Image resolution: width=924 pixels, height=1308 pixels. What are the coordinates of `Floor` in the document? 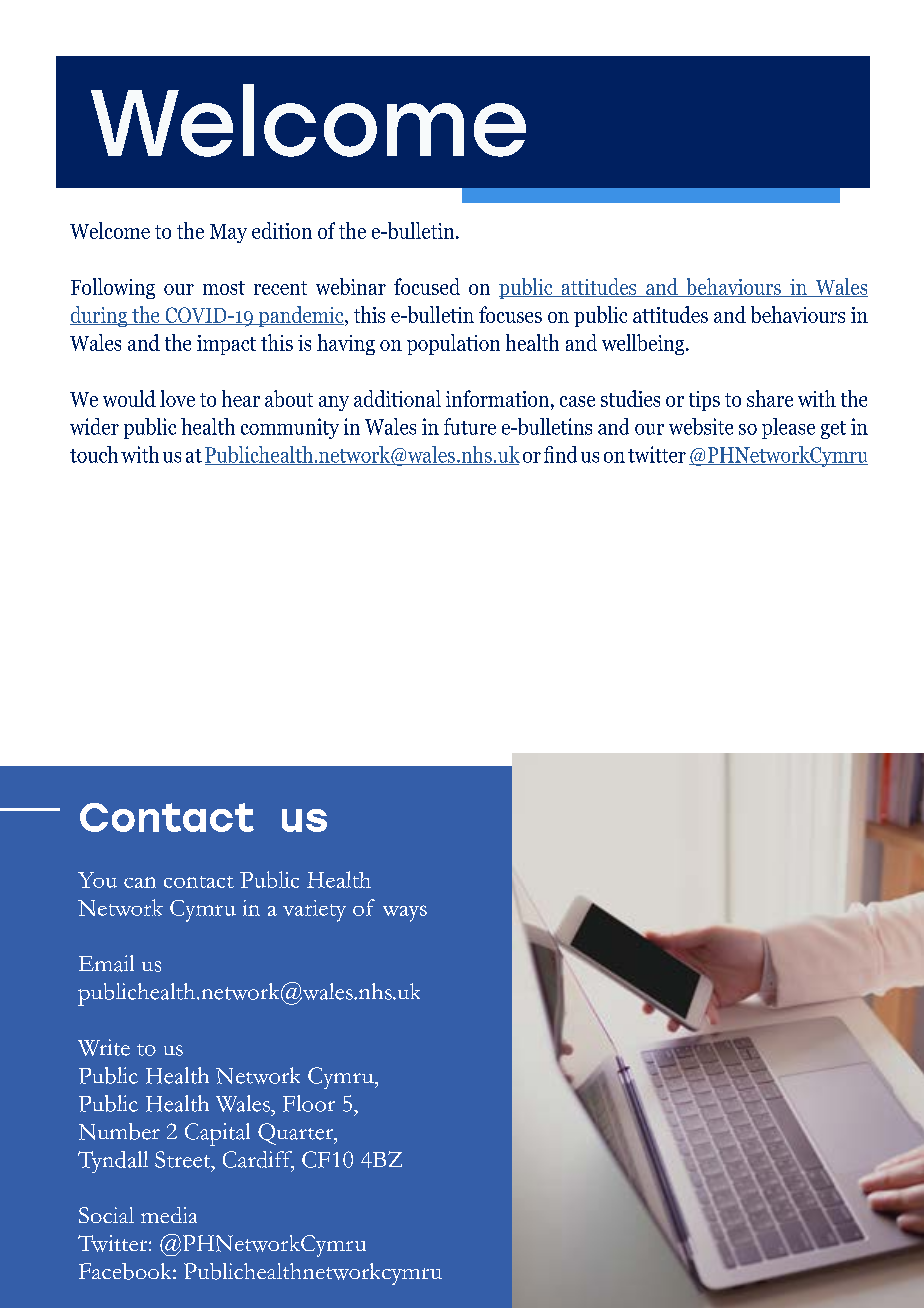 It's located at (309, 1103).
